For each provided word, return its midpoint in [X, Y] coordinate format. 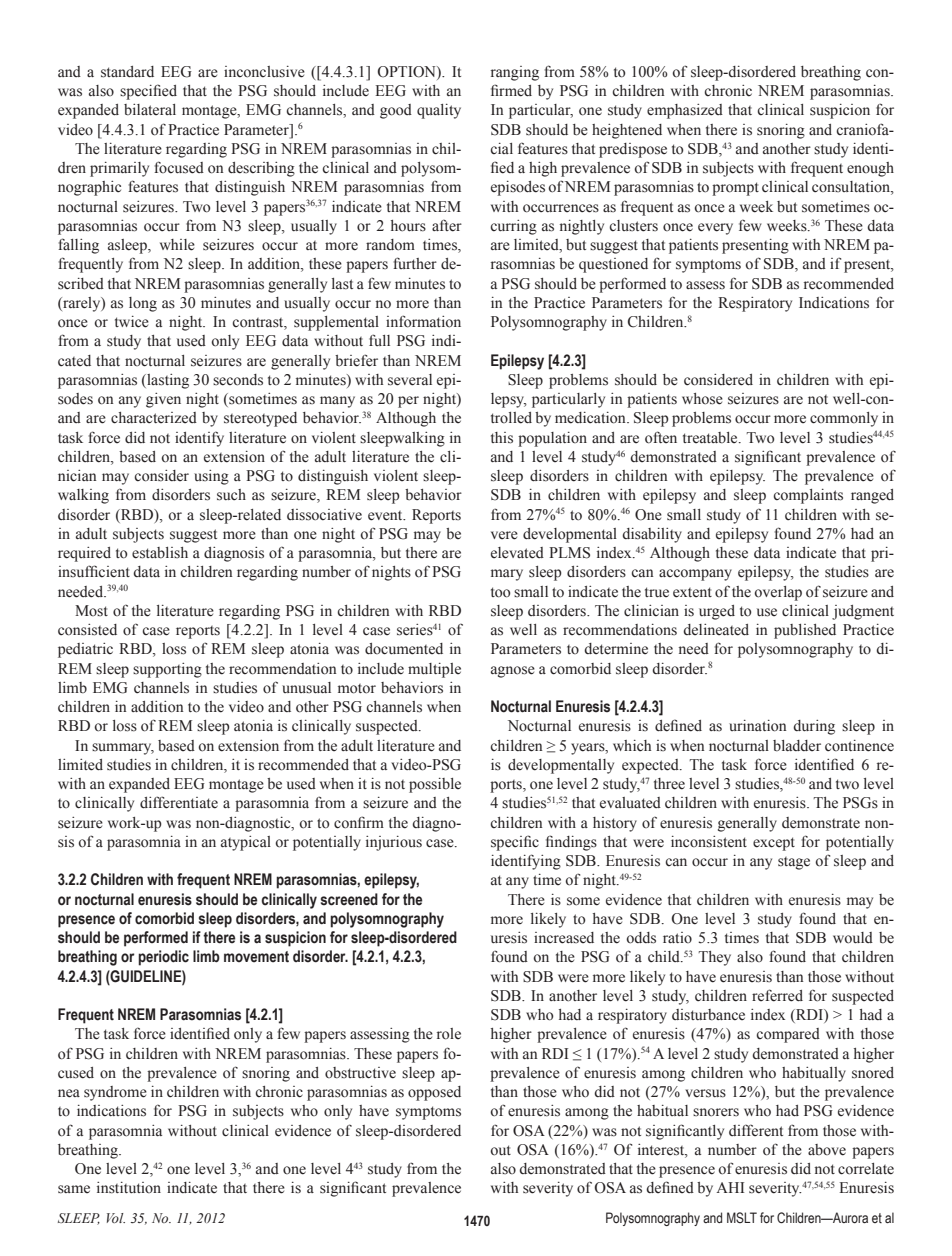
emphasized [685, 111]
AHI [730, 1187]
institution [129, 1188]
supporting [167, 670]
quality [439, 111]
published [805, 631]
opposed [434, 1093]
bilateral [150, 110]
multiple [434, 670]
